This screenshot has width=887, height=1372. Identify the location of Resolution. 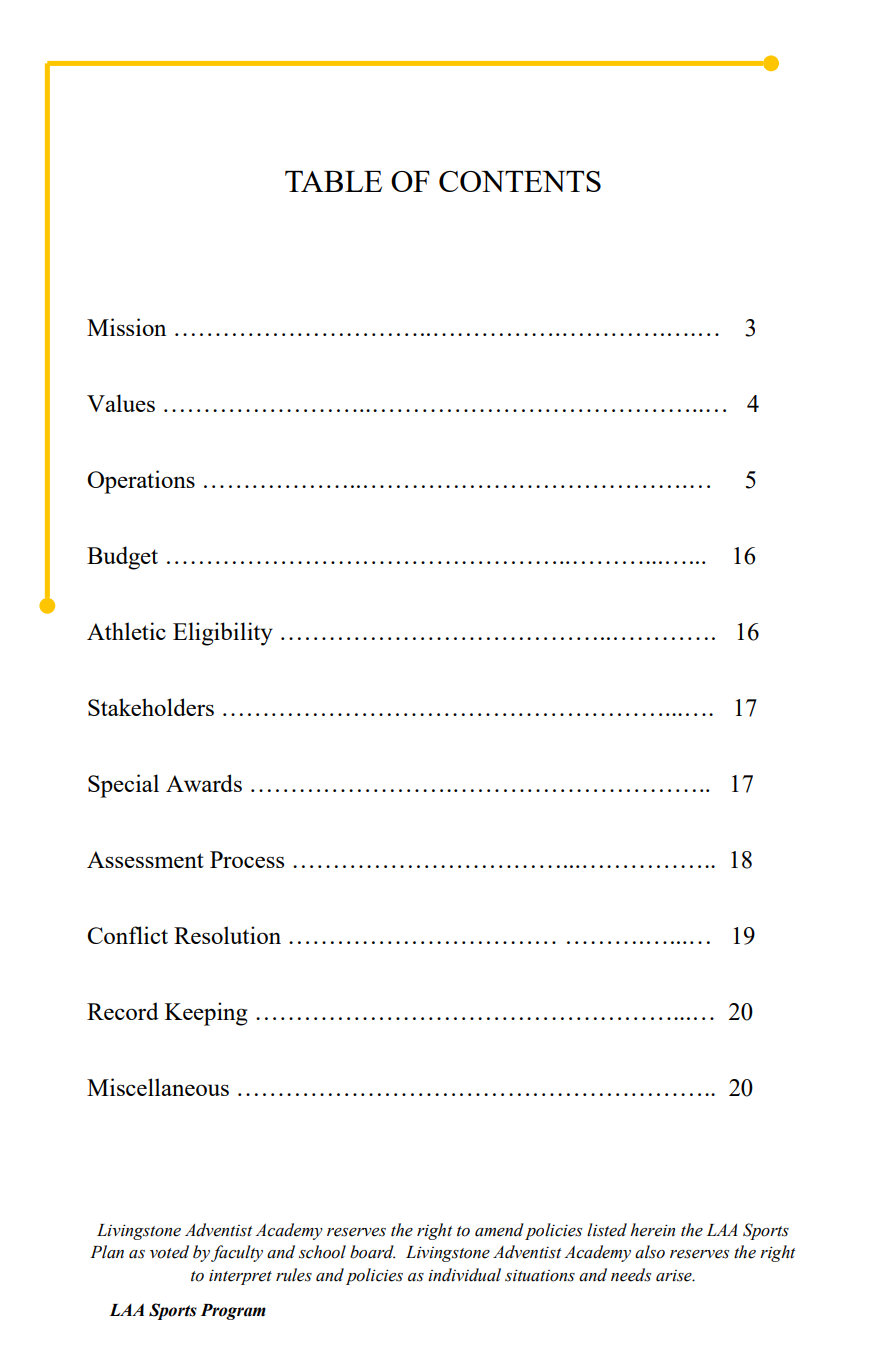
(227, 935).
